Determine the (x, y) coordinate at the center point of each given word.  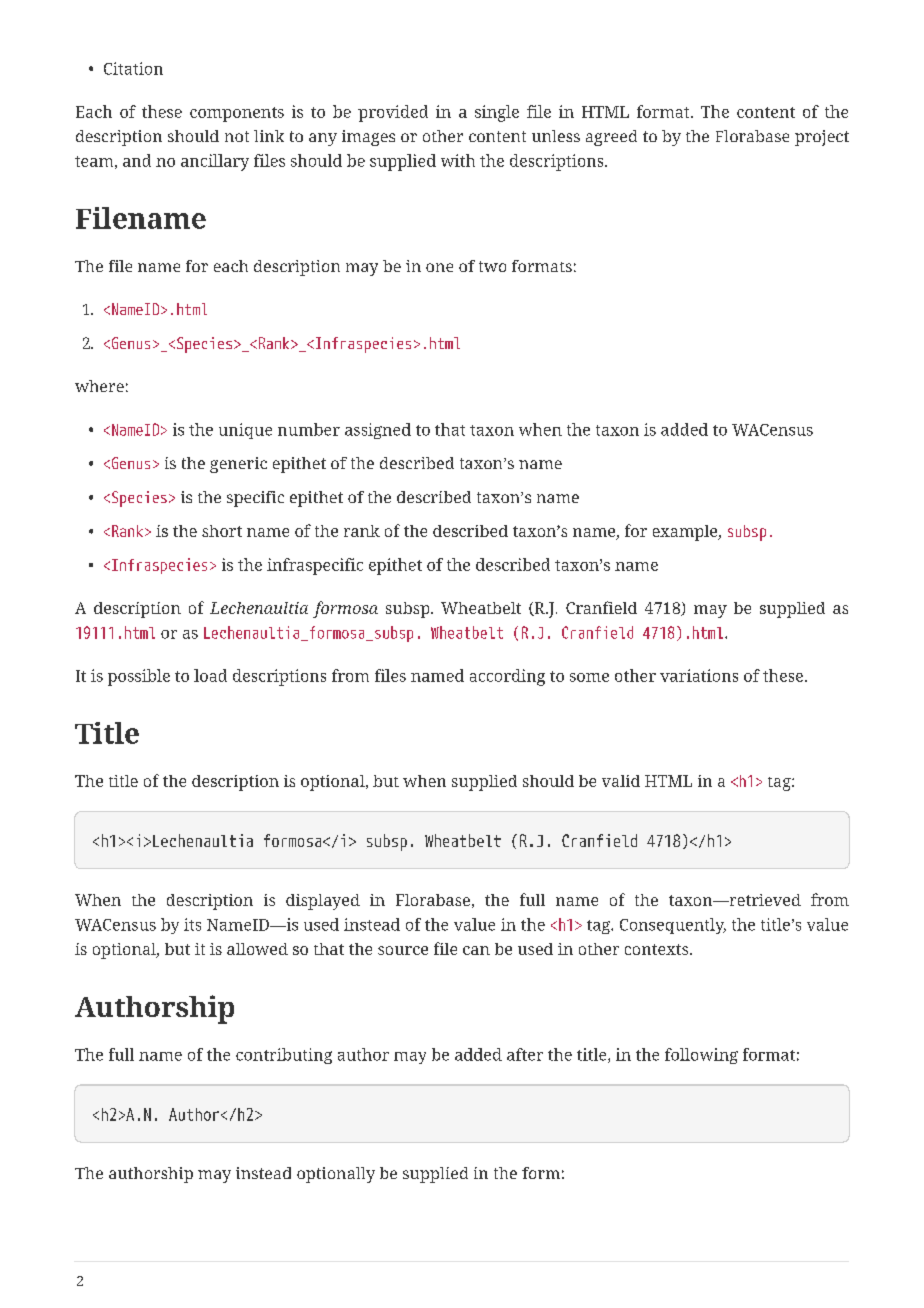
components (237, 114)
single (497, 113)
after (525, 1054)
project (822, 138)
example (686, 533)
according (507, 677)
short (222, 531)
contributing (284, 1056)
